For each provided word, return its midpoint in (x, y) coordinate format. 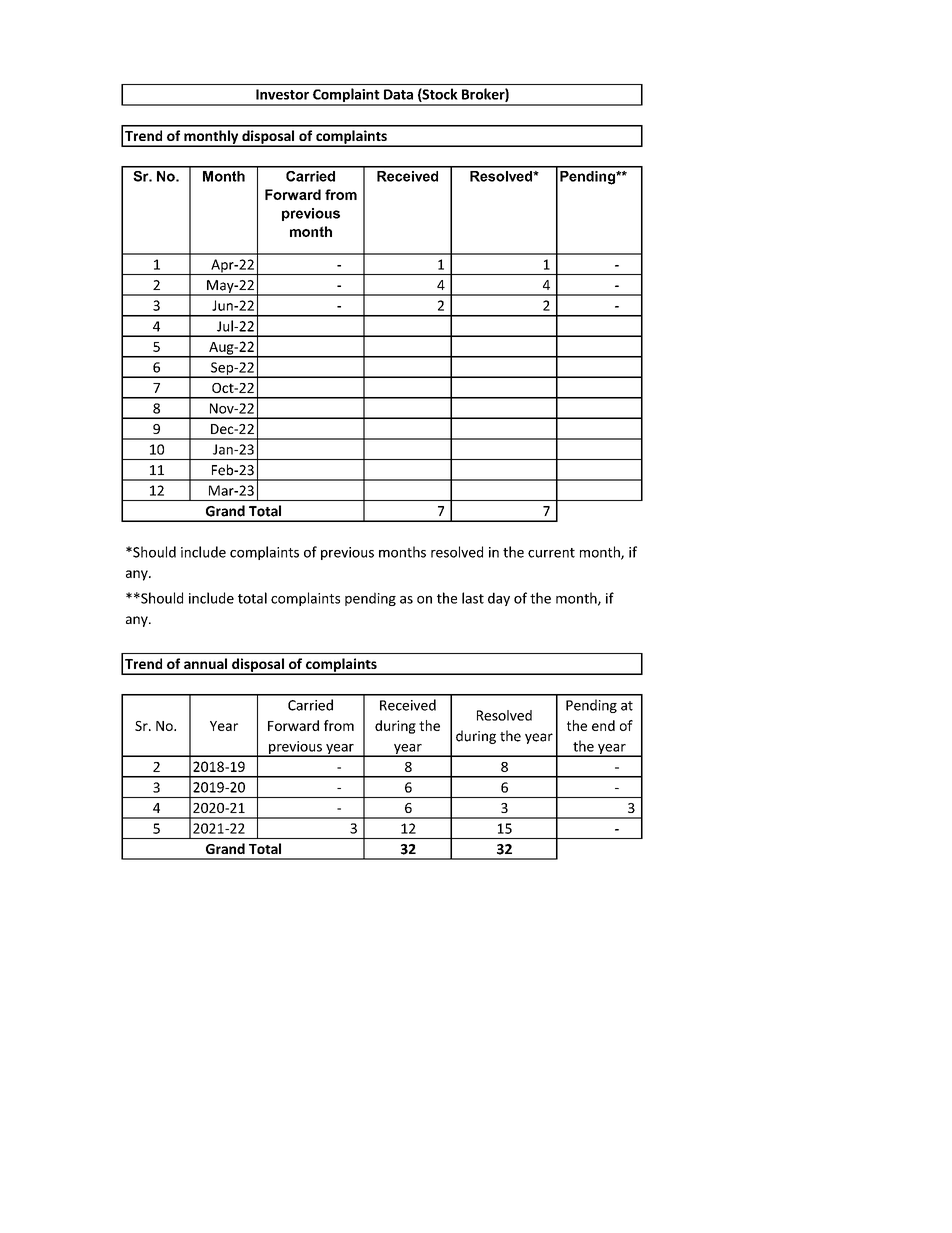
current (551, 553)
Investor (282, 94)
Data (398, 94)
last (473, 598)
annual (205, 663)
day (499, 599)
